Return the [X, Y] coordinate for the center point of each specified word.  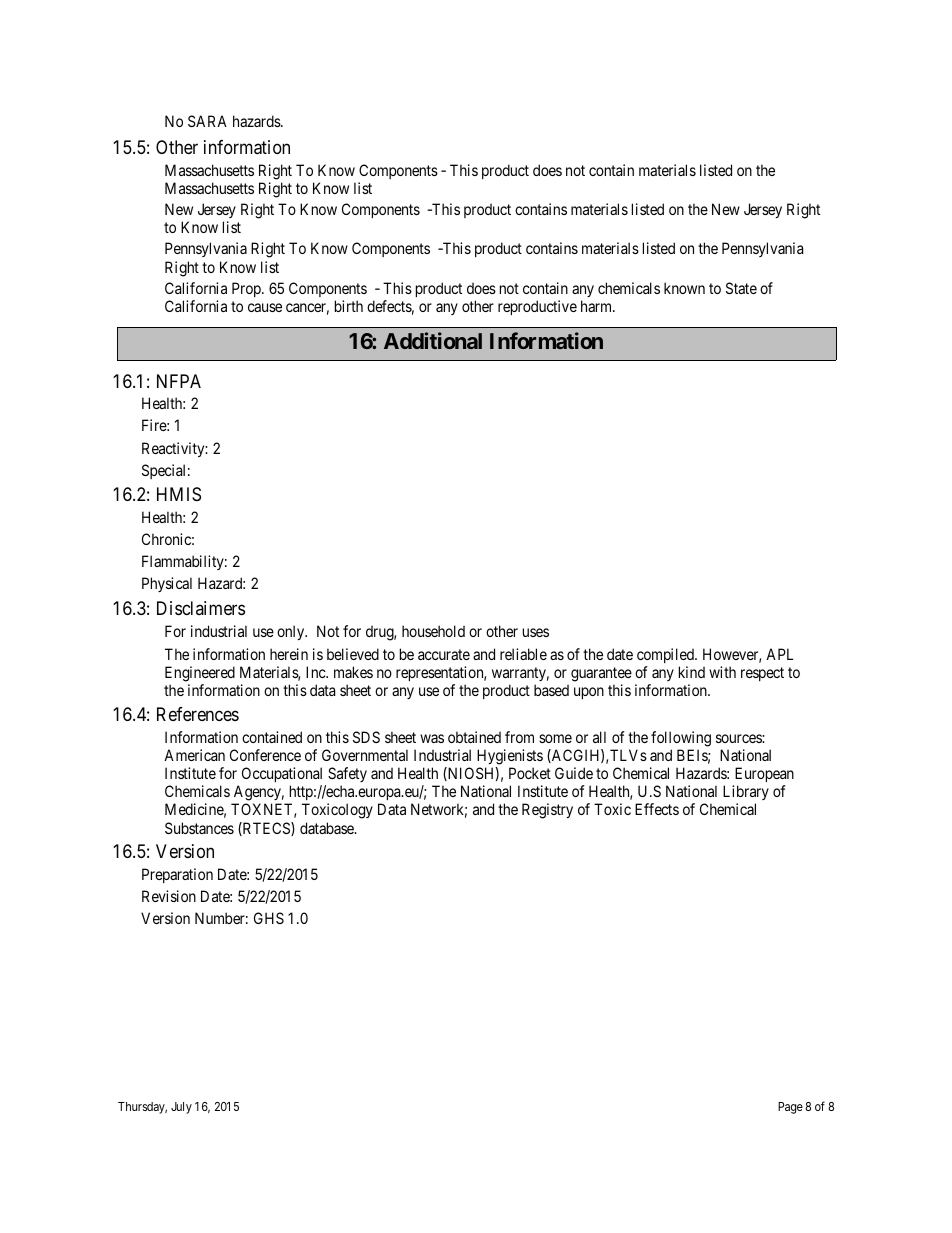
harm [598, 306]
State [741, 288]
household [433, 631]
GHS [269, 918]
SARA [207, 121]
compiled [666, 655]
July [181, 1108]
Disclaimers [201, 608]
